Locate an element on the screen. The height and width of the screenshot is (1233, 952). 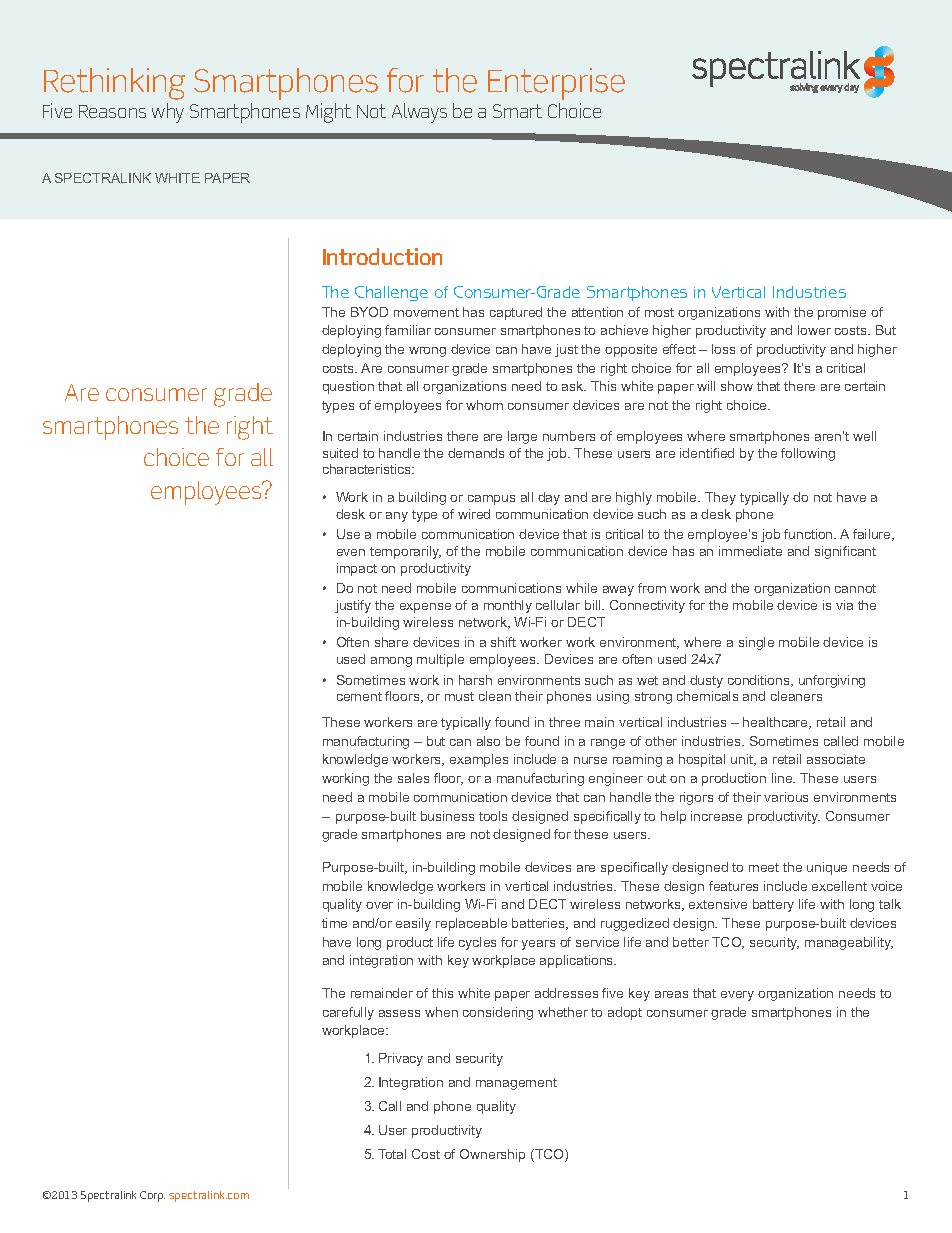
promise is located at coordinates (842, 313).
